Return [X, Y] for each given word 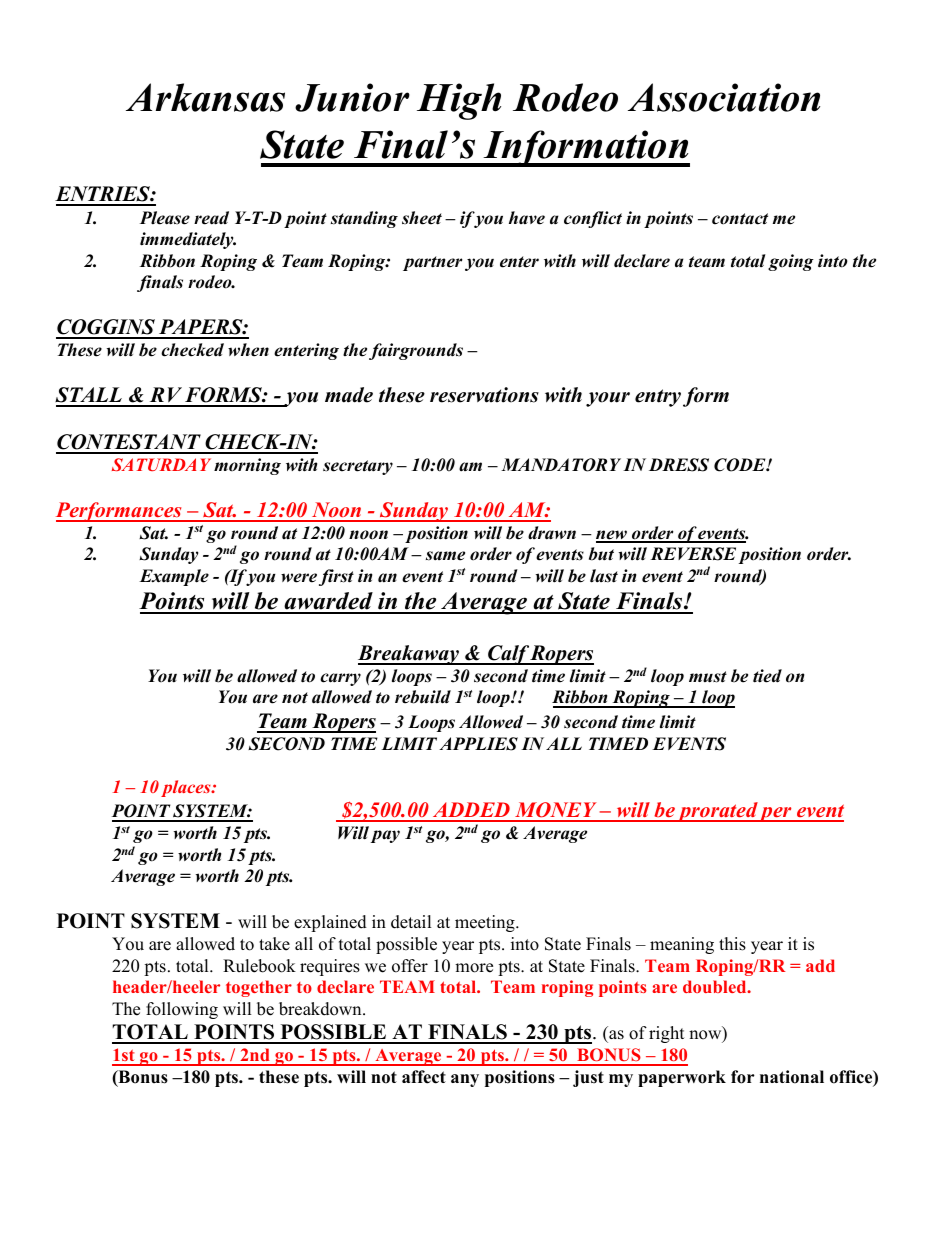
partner [432, 263]
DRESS [679, 465]
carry [340, 679]
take [274, 944]
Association [724, 97]
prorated [717, 812]
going [791, 262]
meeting [486, 923]
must [708, 677]
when [248, 350]
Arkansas [205, 97]
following [182, 1010]
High [459, 101]
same [445, 556]
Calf [508, 655]
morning [247, 466]
